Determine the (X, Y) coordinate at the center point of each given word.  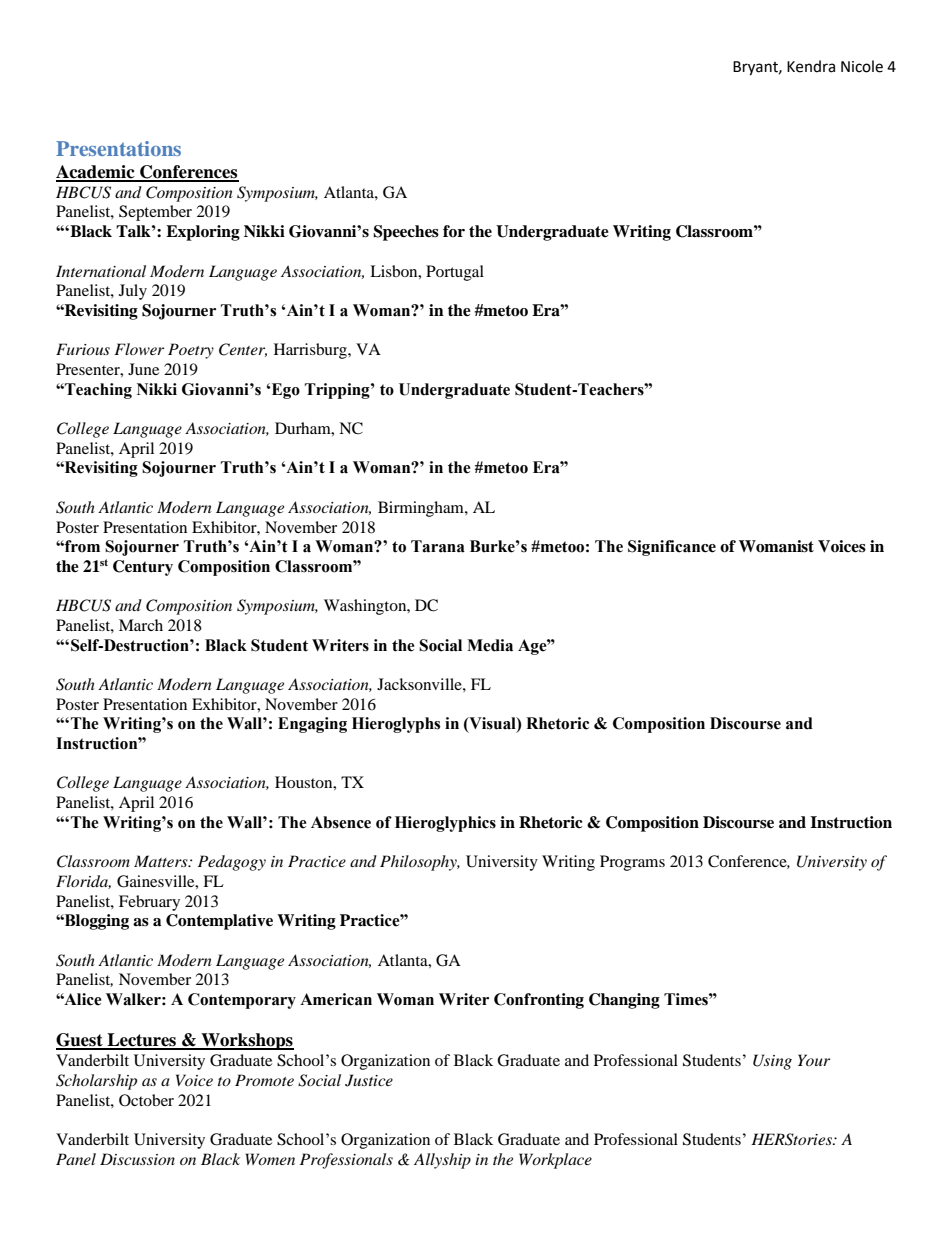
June (143, 369)
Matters (162, 861)
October (146, 1100)
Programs (632, 863)
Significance (672, 548)
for (454, 231)
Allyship (442, 1161)
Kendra (811, 66)
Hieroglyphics (445, 824)
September (155, 213)
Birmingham (422, 509)
